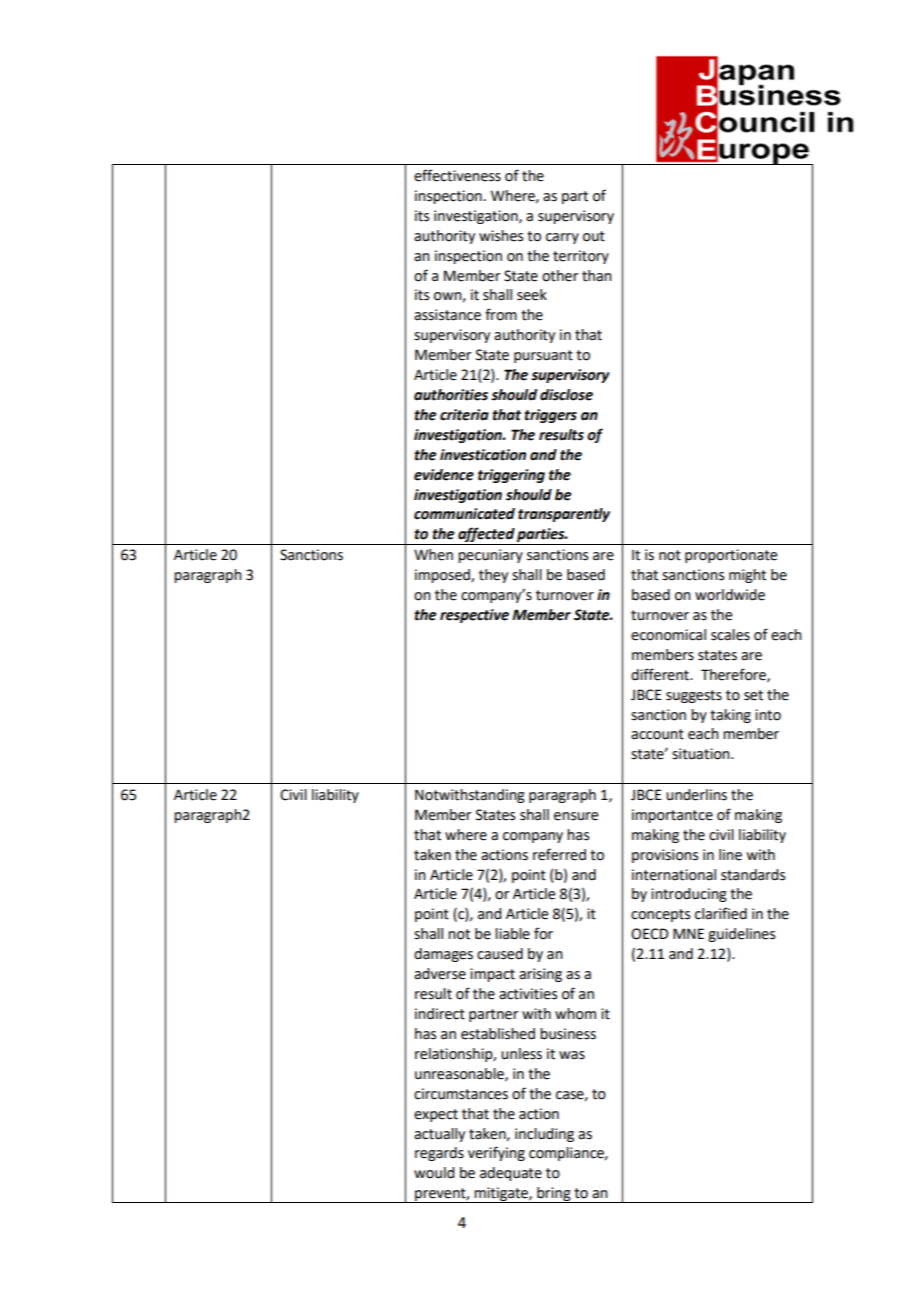 The image size is (924, 1308). What do you see at coordinates (731, 556) in the image?
I see `proportionate` at bounding box center [731, 556].
